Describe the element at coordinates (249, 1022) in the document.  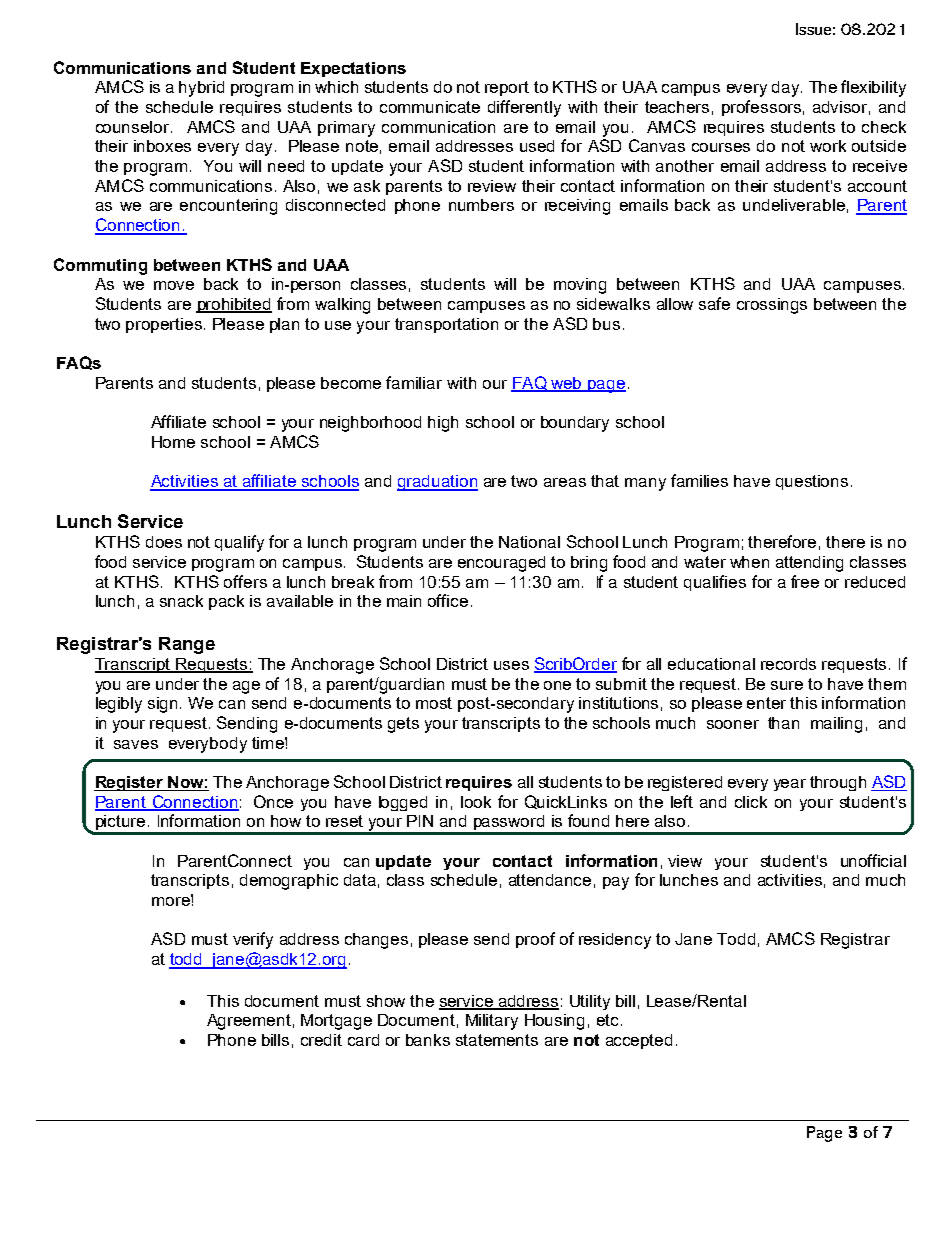
I see `Agreement` at that location.
